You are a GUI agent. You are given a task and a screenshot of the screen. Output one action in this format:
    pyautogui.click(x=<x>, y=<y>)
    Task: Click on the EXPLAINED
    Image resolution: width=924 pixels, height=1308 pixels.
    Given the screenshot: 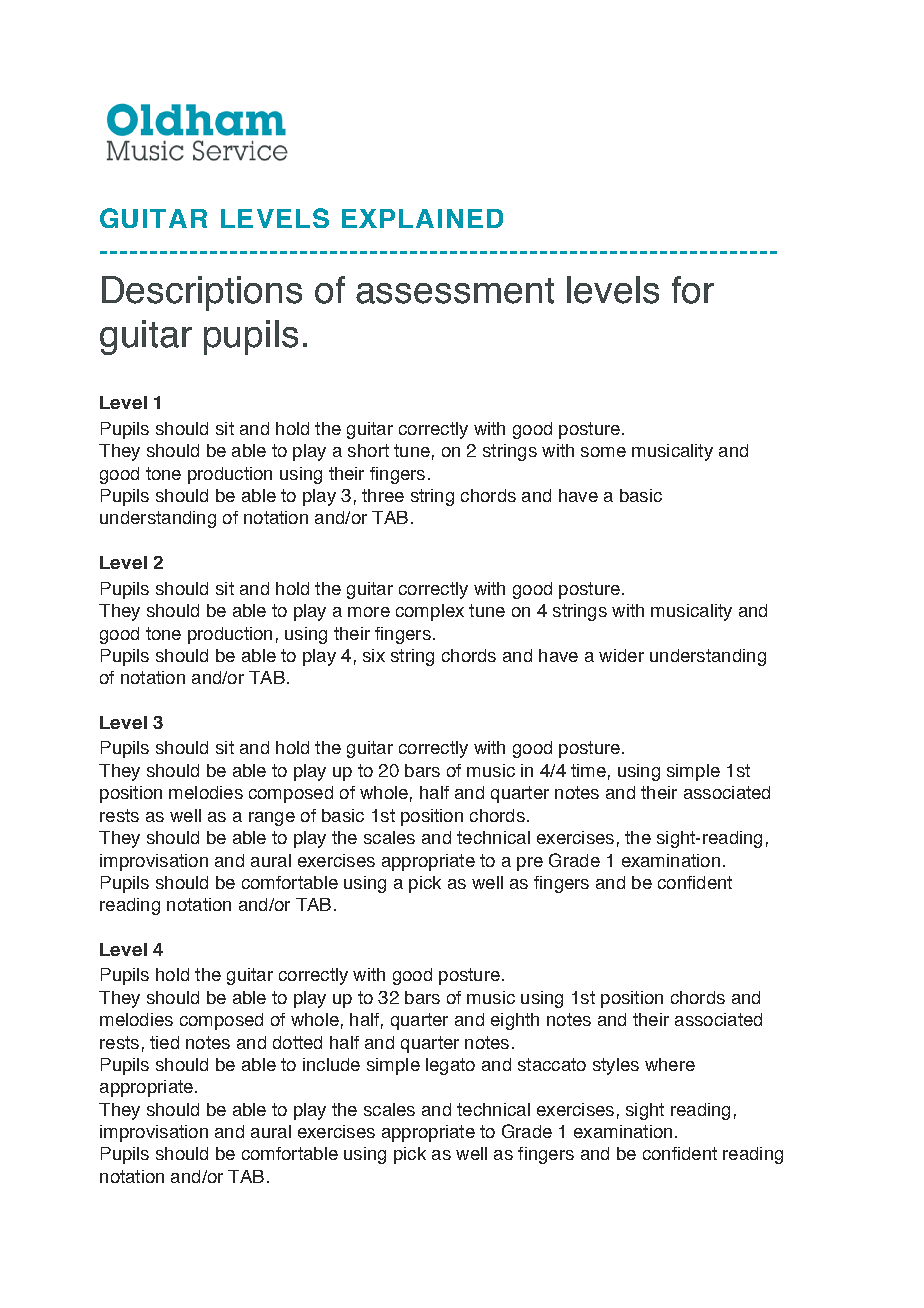 What is the action you would take?
    pyautogui.click(x=422, y=218)
